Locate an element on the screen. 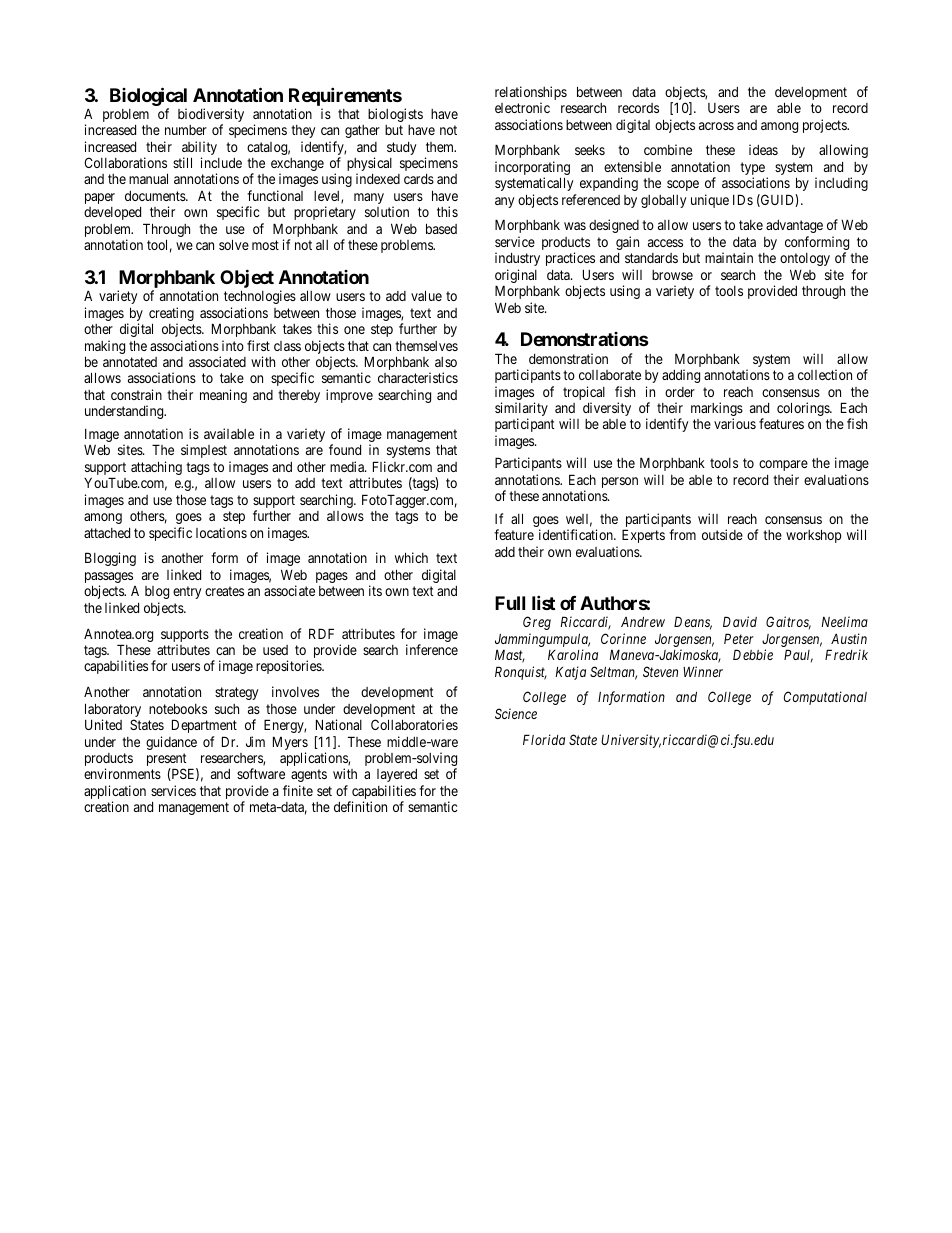 This screenshot has width=952, height=1233. layered is located at coordinates (397, 775).
